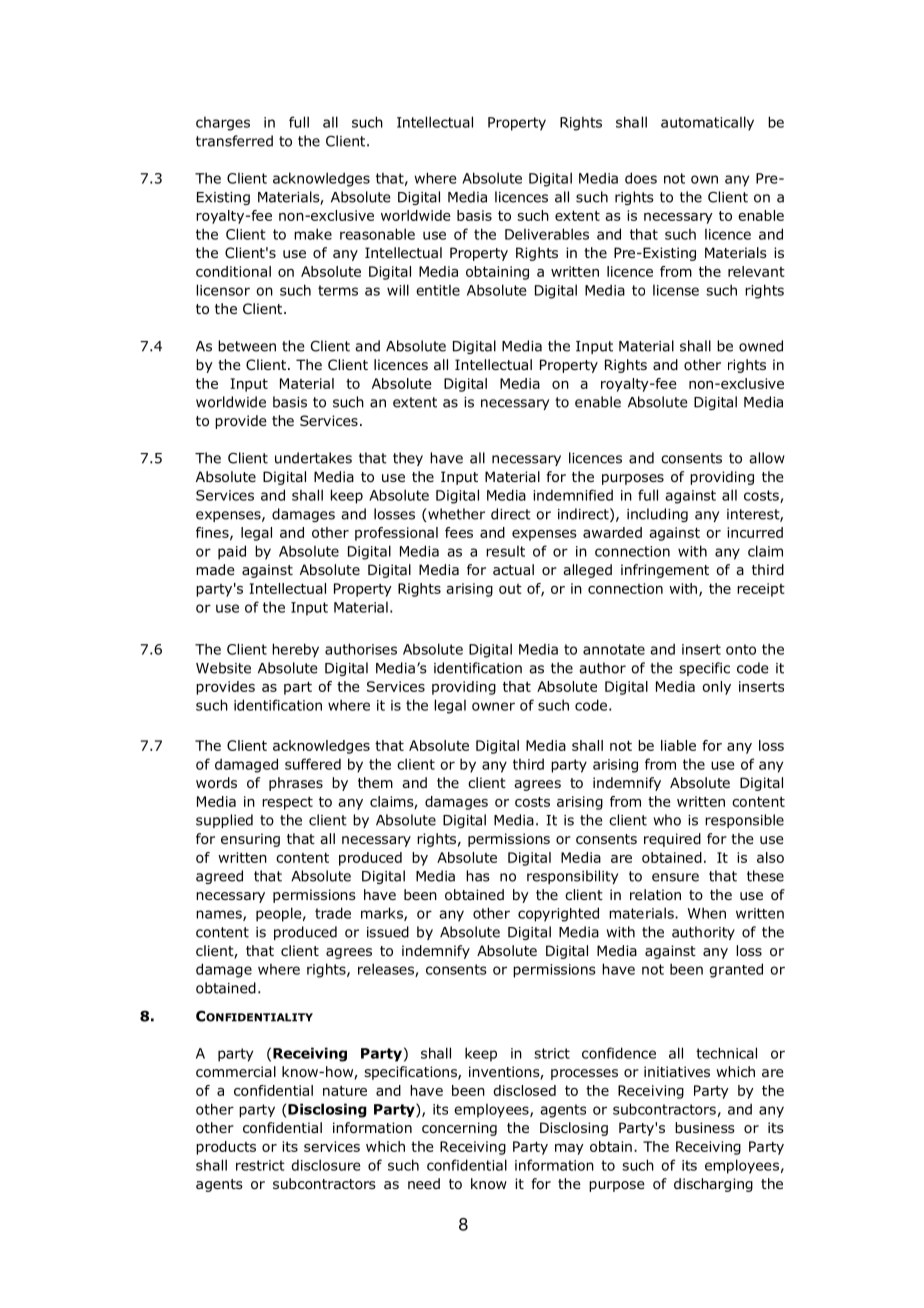 This screenshot has width=924, height=1308. Describe the element at coordinates (478, 876) in the screenshot. I see `has` at that location.
